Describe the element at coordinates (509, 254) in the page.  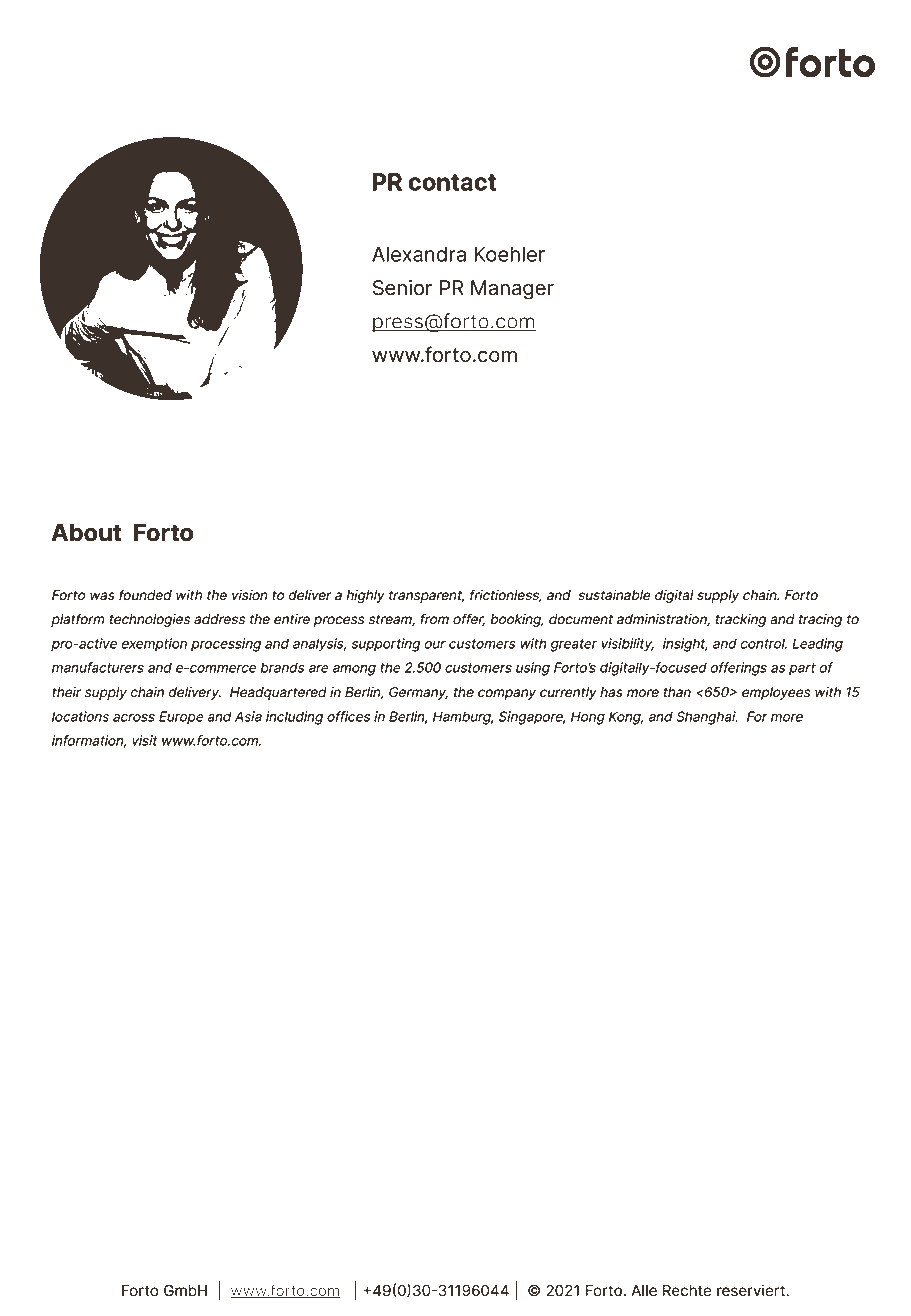
I see `Koehler` at that location.
